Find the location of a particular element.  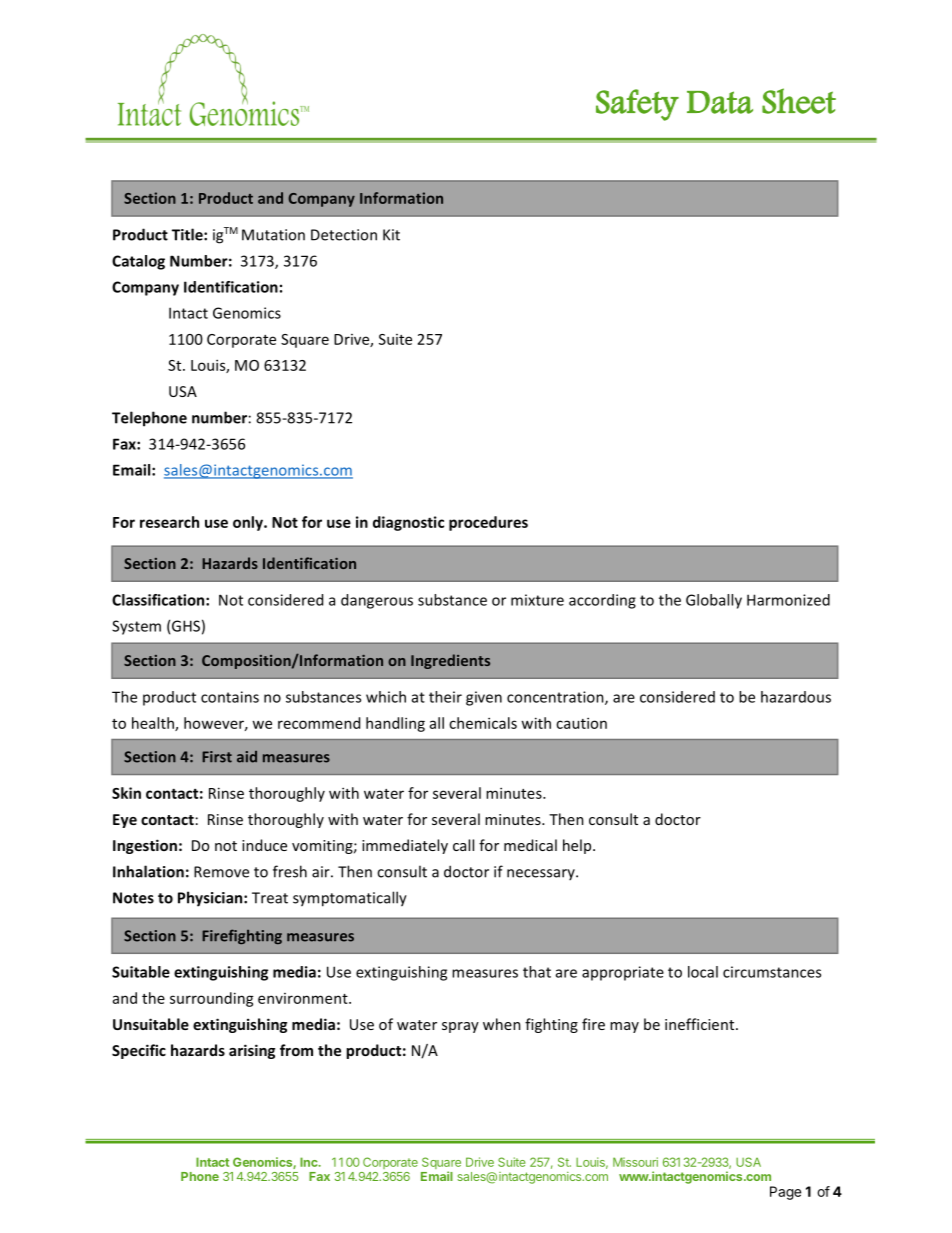

research is located at coordinates (169, 522).
